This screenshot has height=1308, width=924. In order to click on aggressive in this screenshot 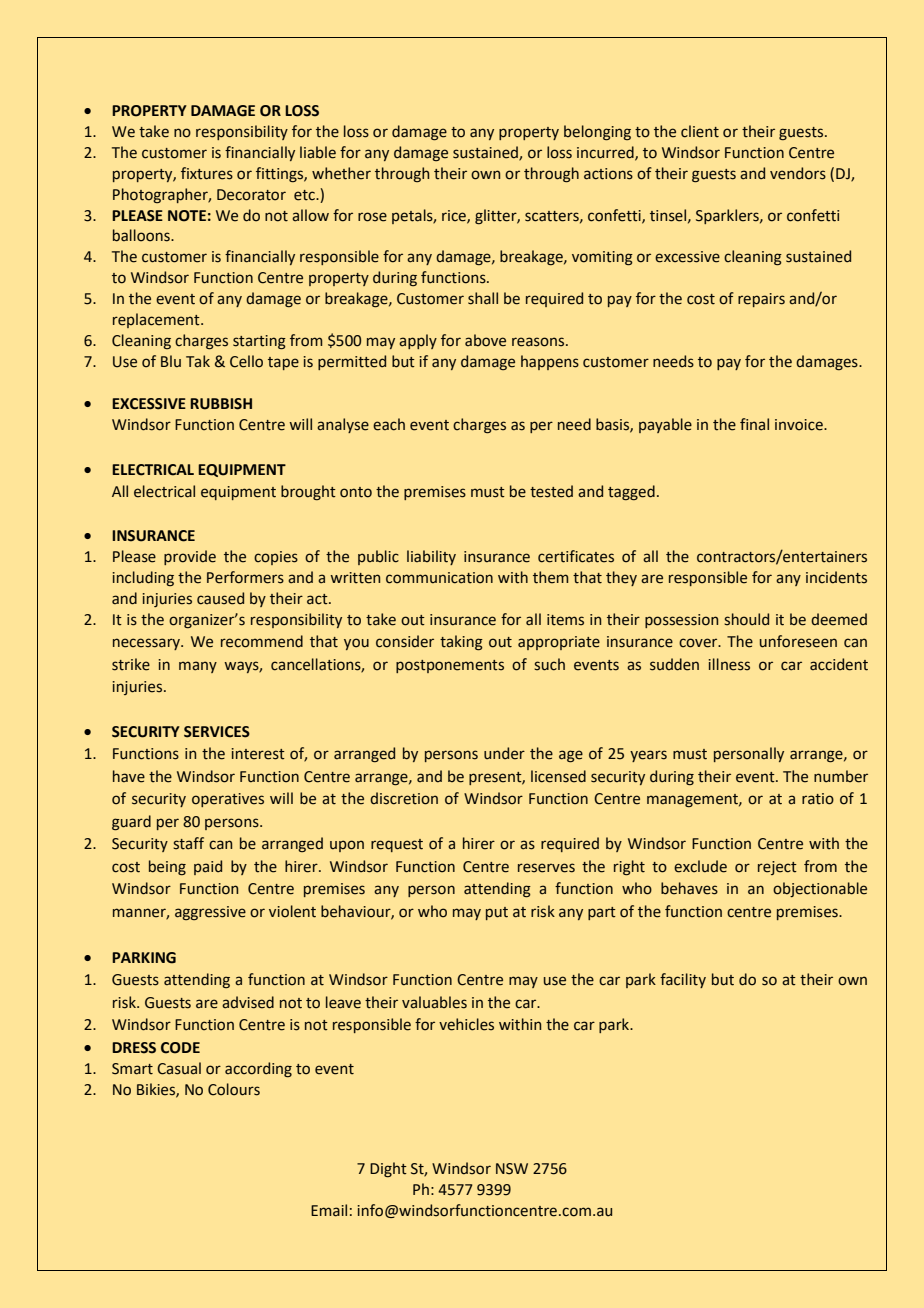, I will do `click(210, 913)`.
